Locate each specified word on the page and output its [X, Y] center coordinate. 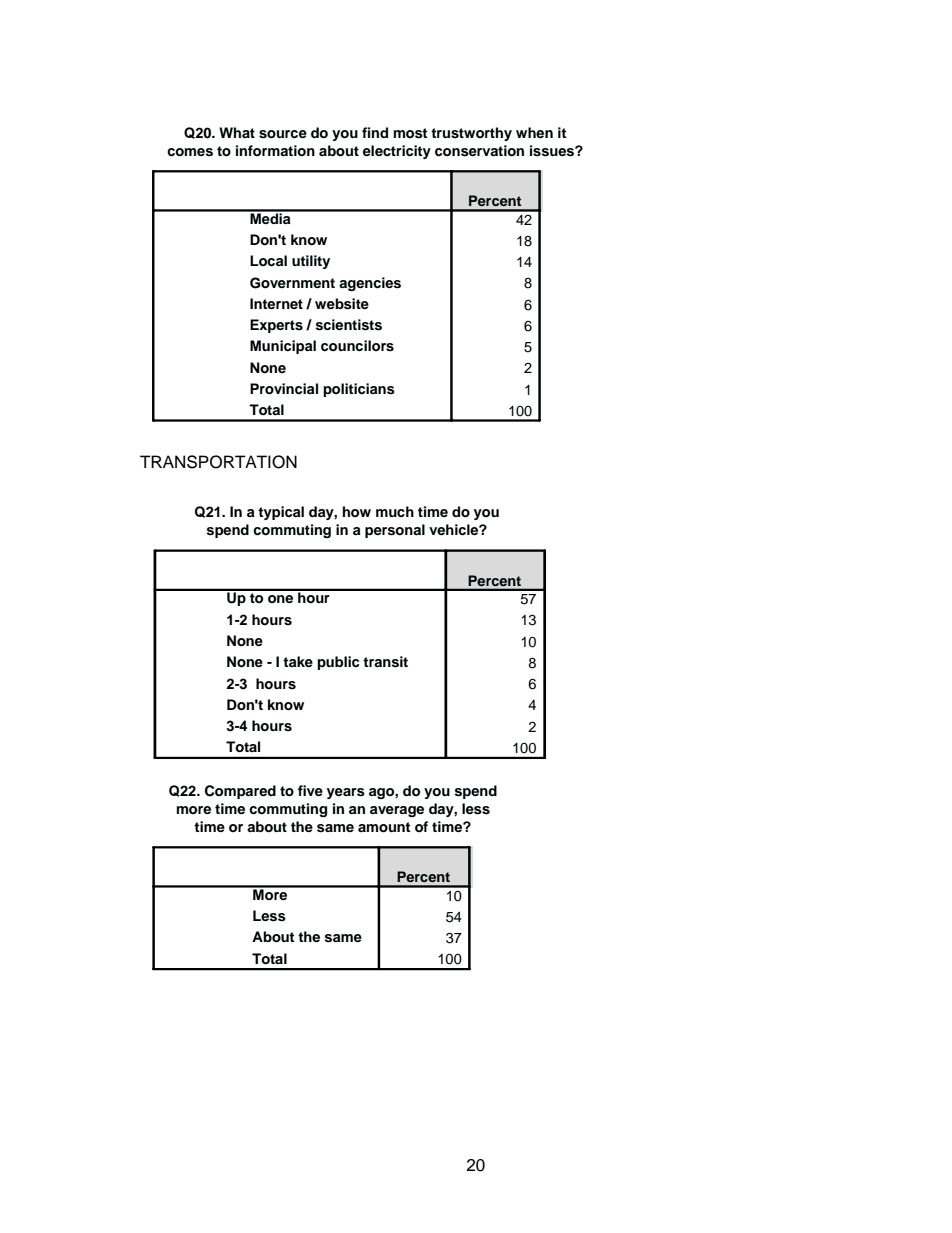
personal [395, 531]
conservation [479, 151]
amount [384, 827]
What [237, 132]
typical [281, 513]
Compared [240, 792]
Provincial [284, 389]
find [375, 132]
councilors [357, 346]
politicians [359, 390]
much [395, 511]
